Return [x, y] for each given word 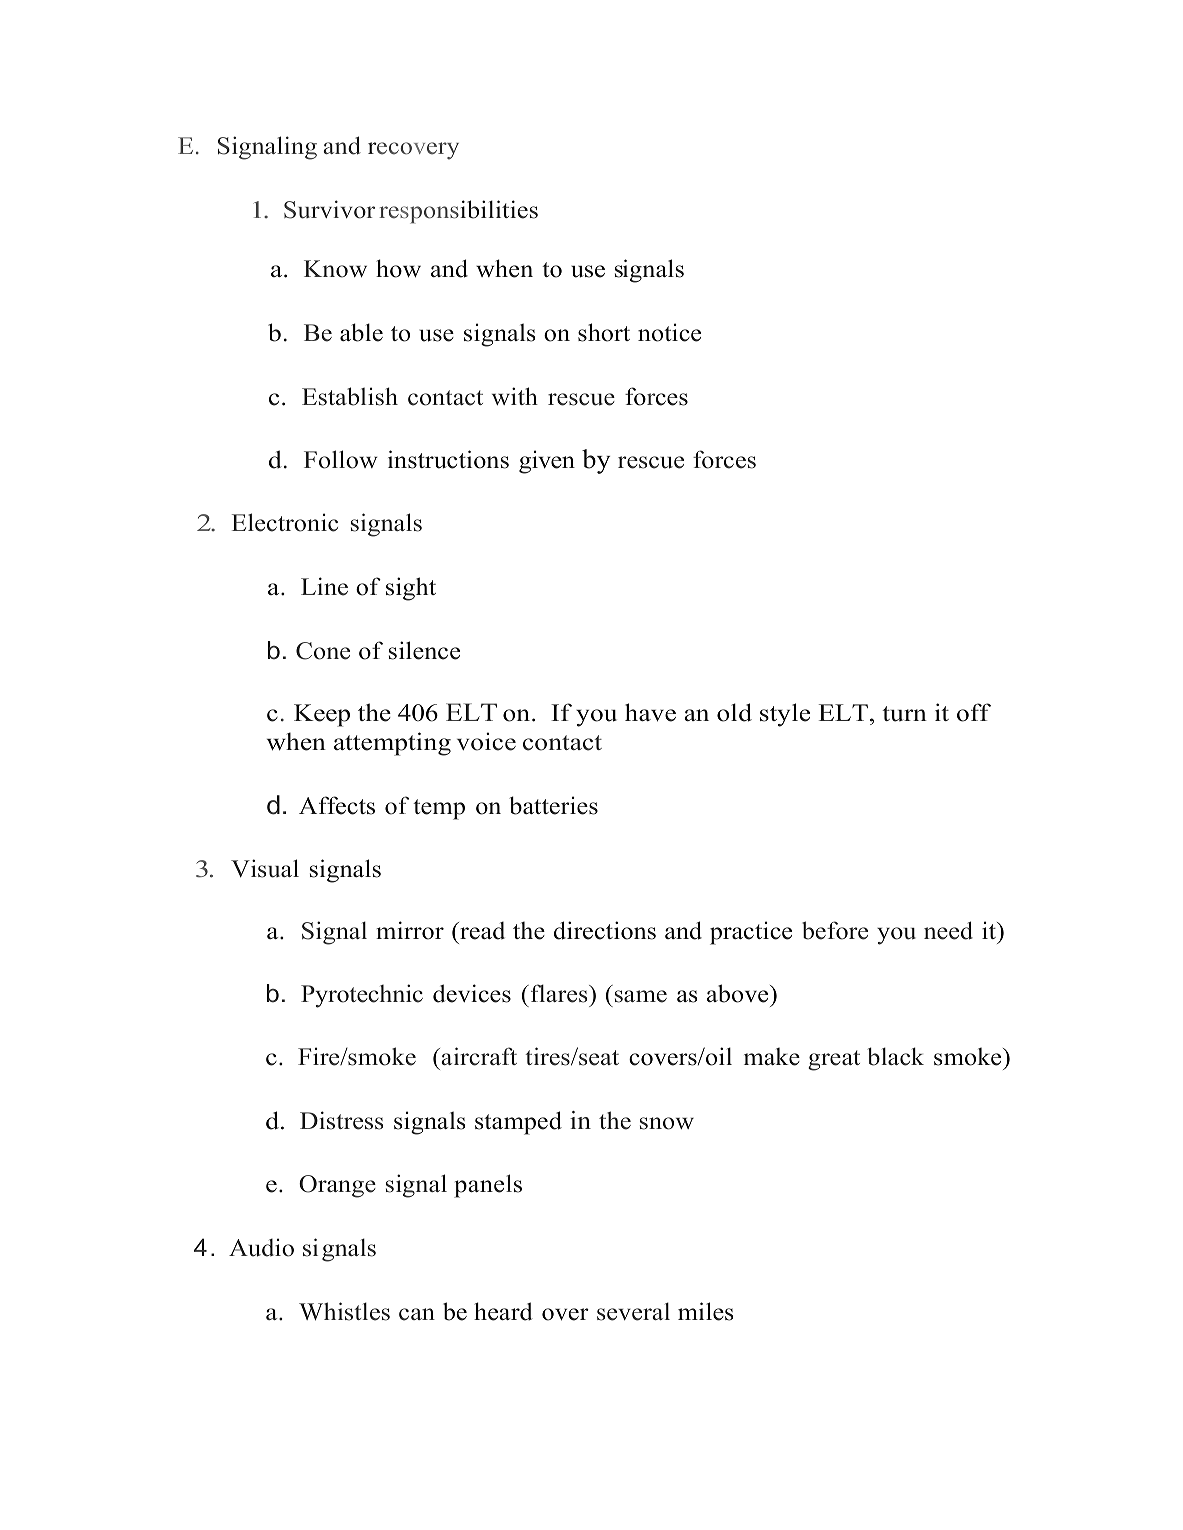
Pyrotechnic [362, 996]
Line [324, 586]
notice [669, 332]
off [974, 712]
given [547, 462]
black [895, 1056]
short [604, 332]
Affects [337, 805]
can [417, 1314]
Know [335, 269]
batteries [553, 805]
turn [904, 714]
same [641, 996]
